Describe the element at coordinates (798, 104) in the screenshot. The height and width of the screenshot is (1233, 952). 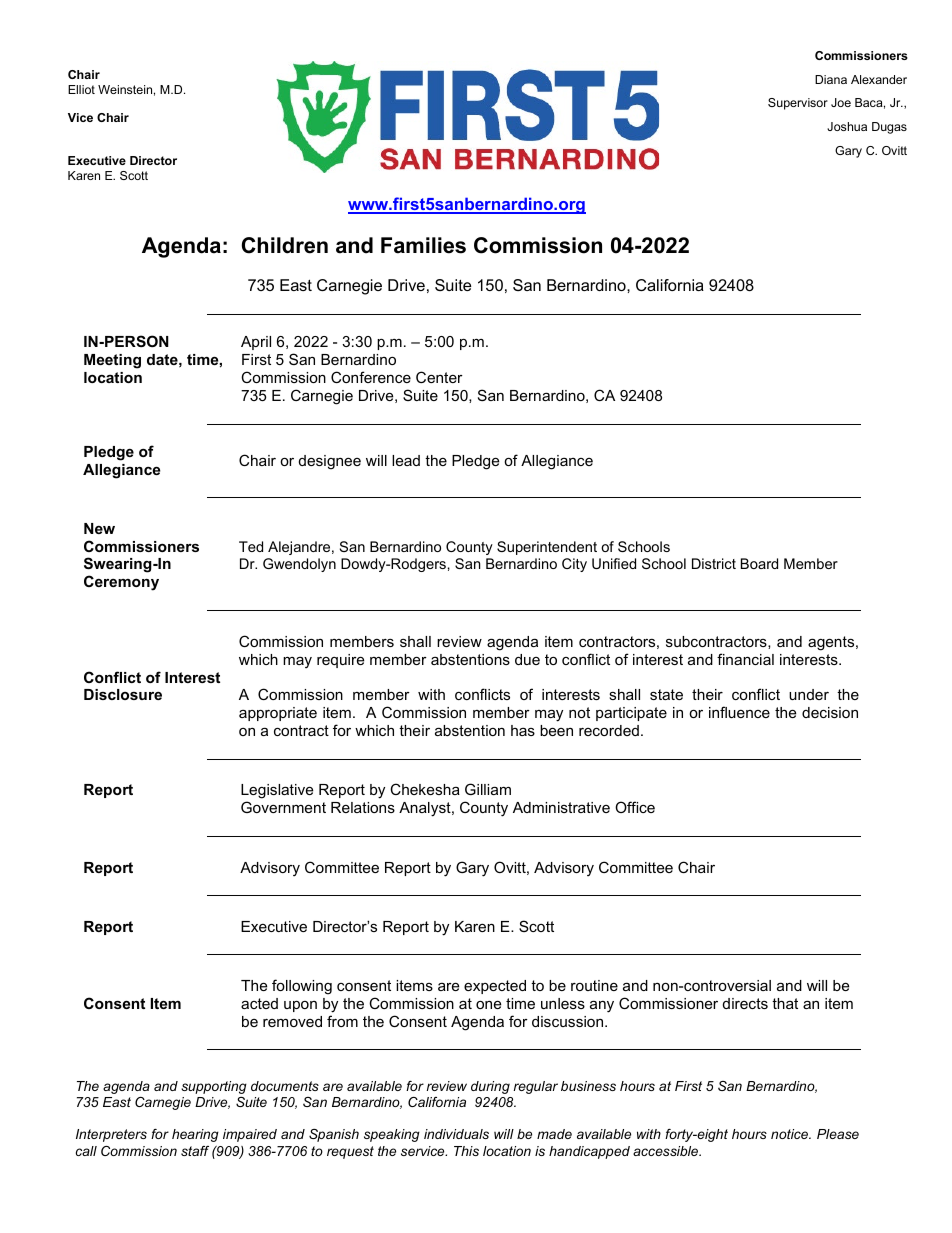
I see `Supervisor` at that location.
